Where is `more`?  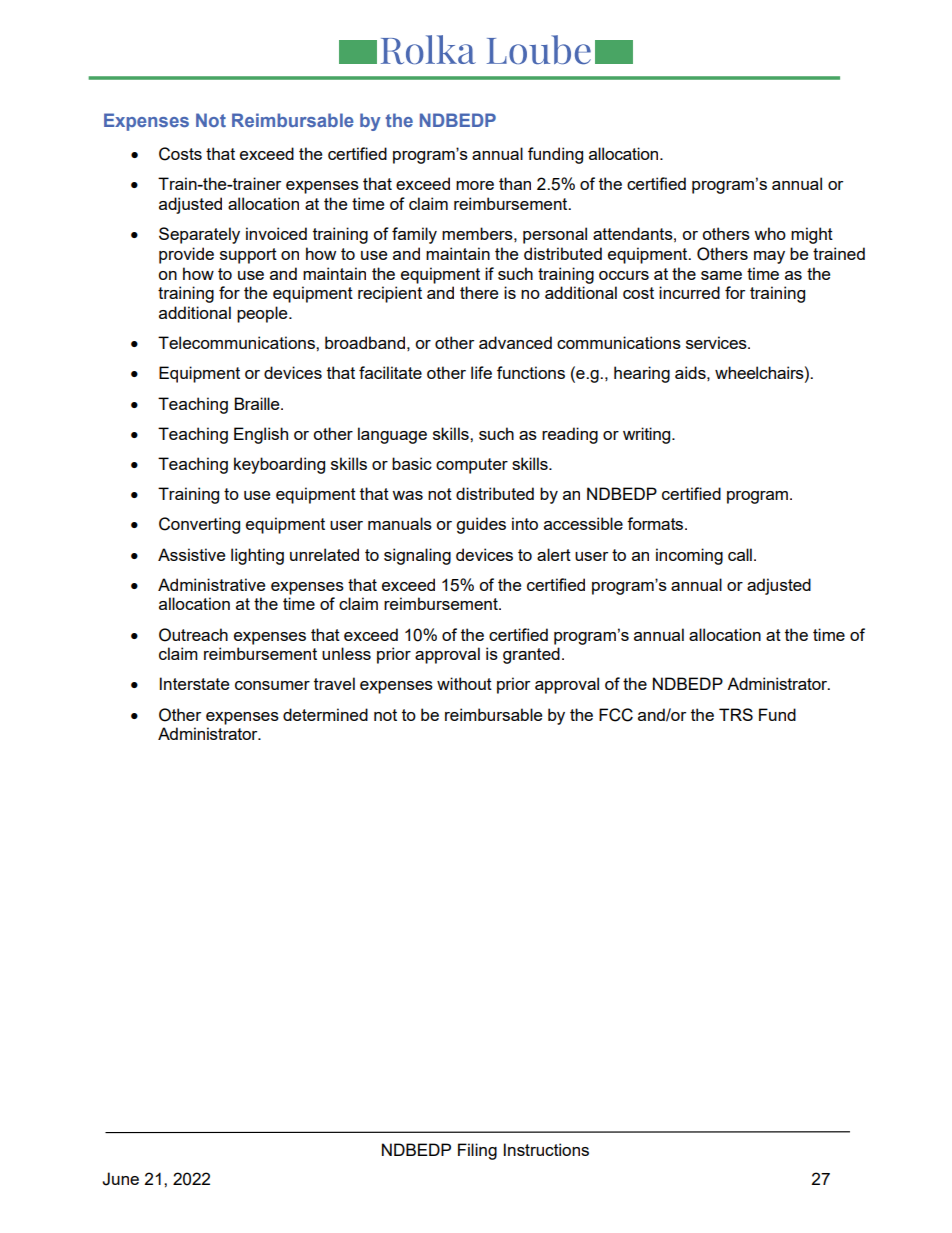 more is located at coordinates (475, 185).
